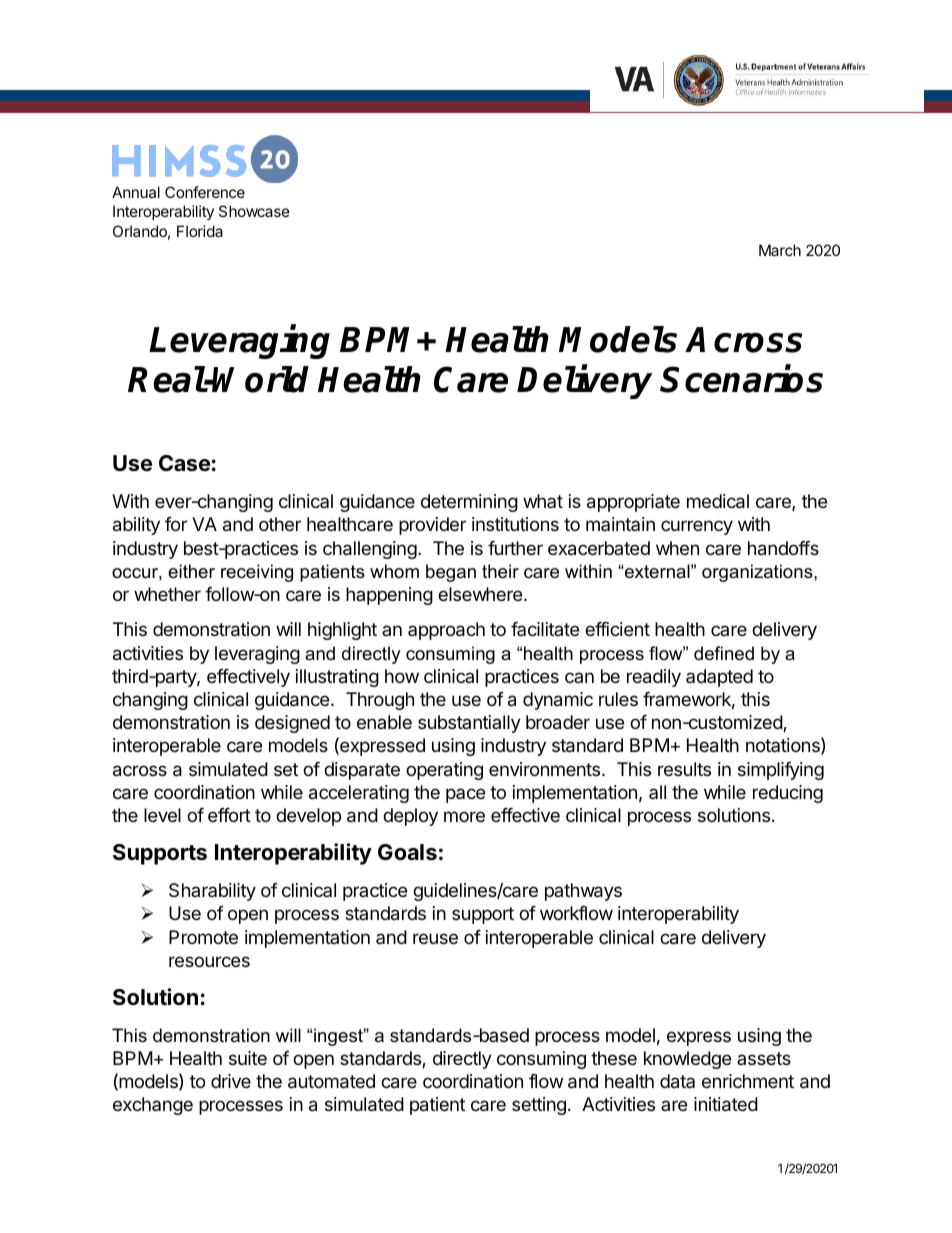 Image resolution: width=952 pixels, height=1233 pixels. What do you see at coordinates (684, 769) in the screenshot?
I see `results` at bounding box center [684, 769].
